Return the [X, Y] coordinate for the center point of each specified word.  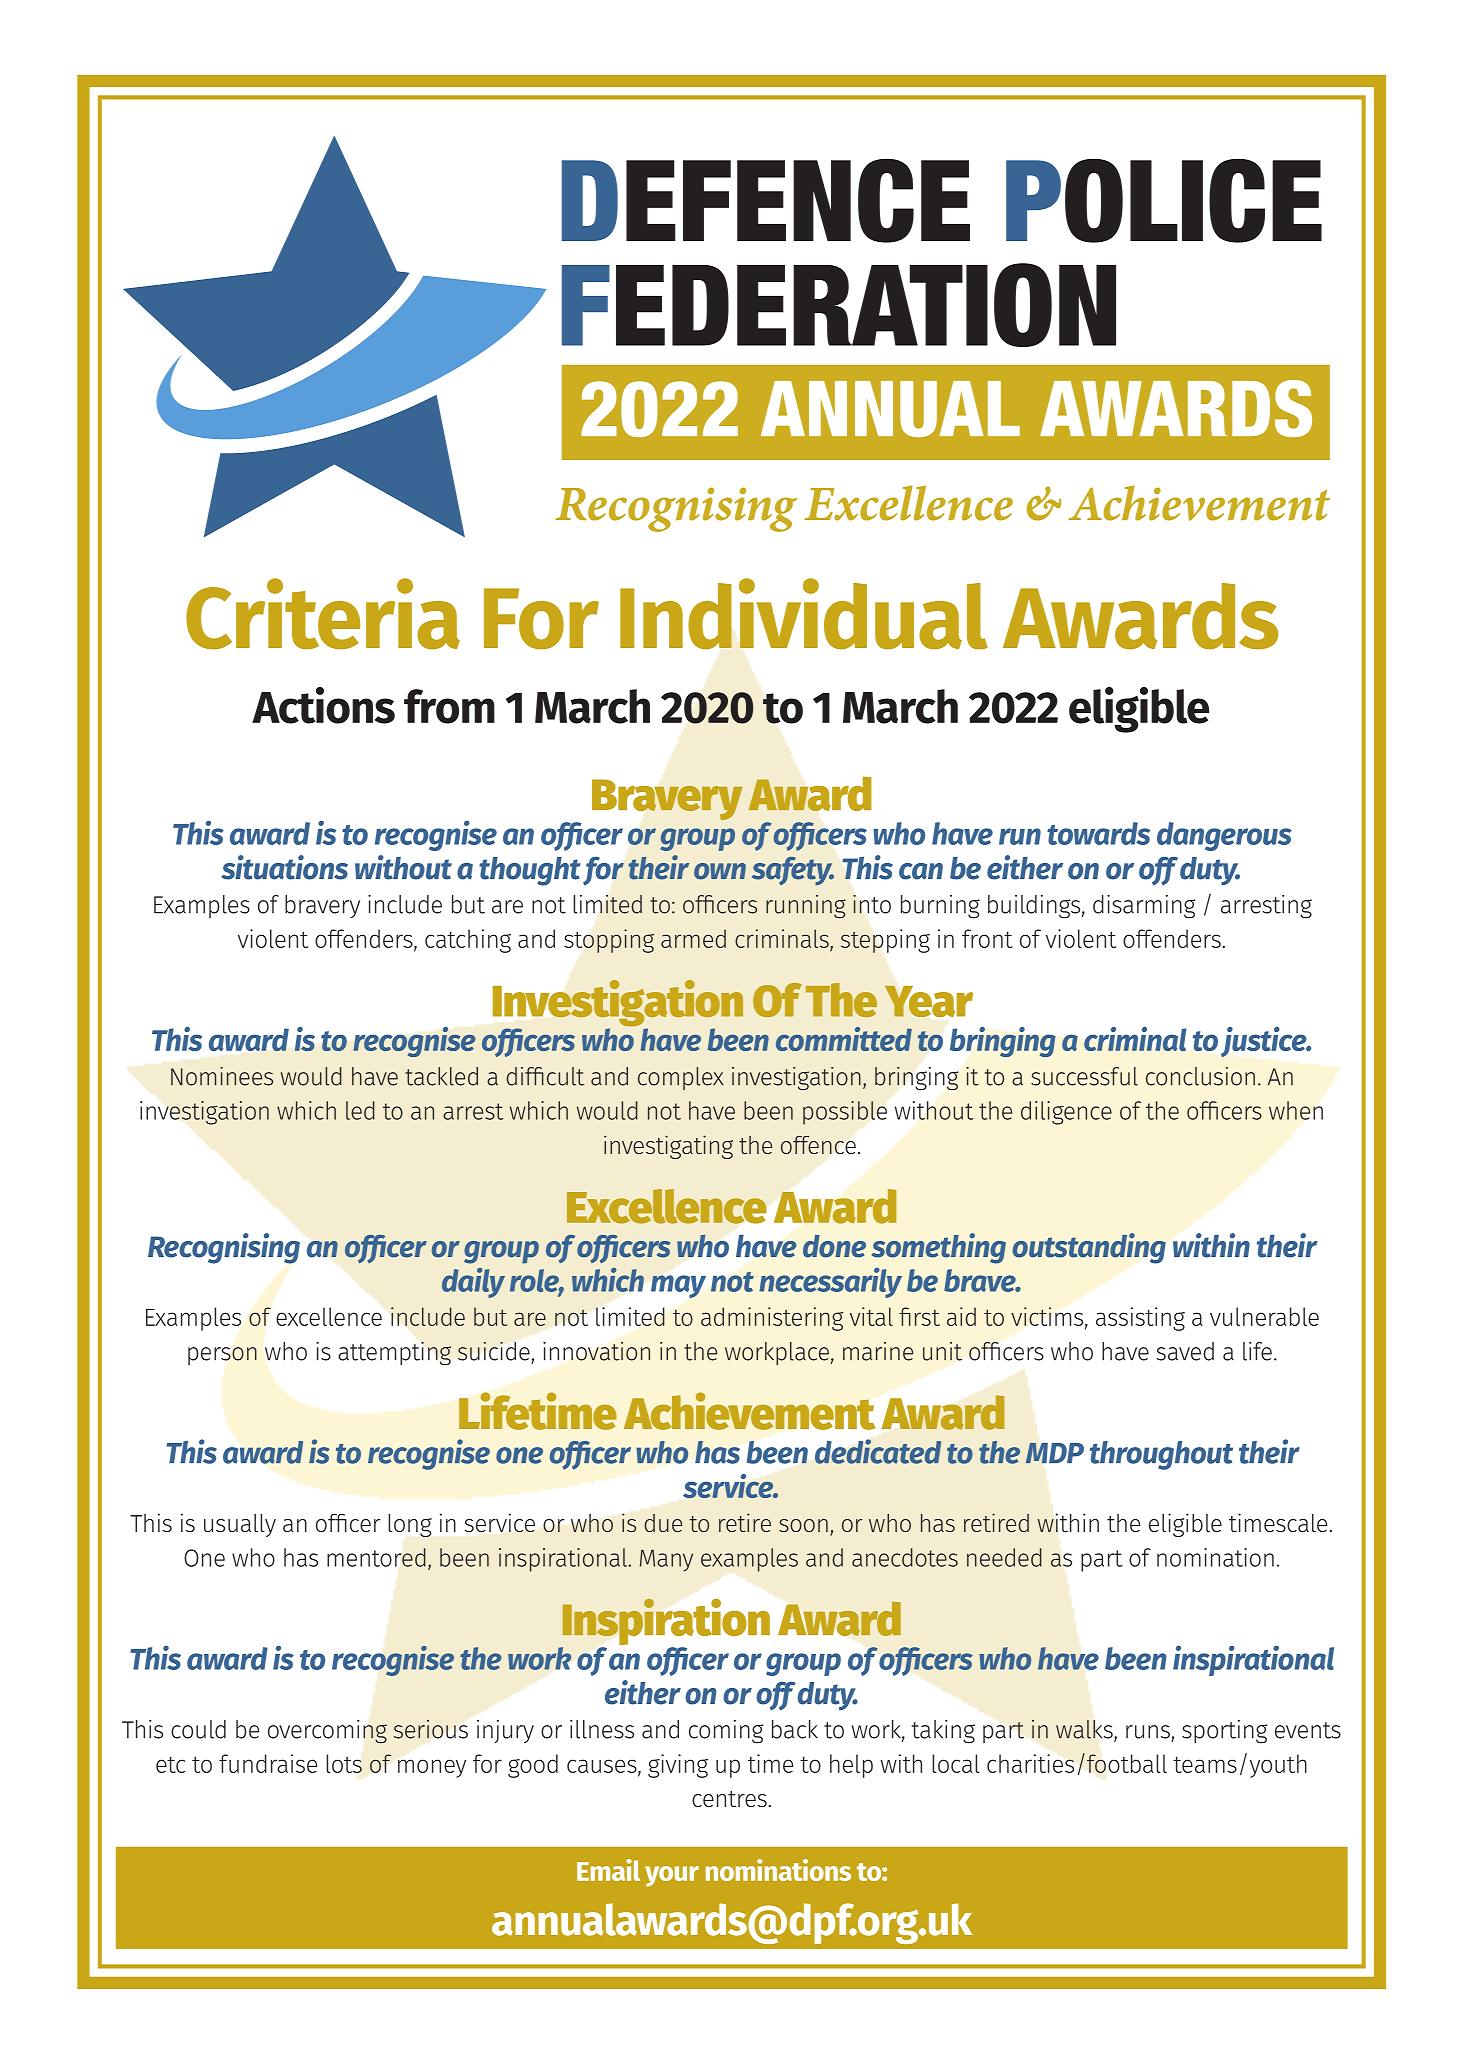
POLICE [1164, 200]
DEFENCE [766, 200]
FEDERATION [839, 305]
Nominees [222, 1076]
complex [681, 1078]
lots [344, 1763]
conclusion [1200, 1076]
